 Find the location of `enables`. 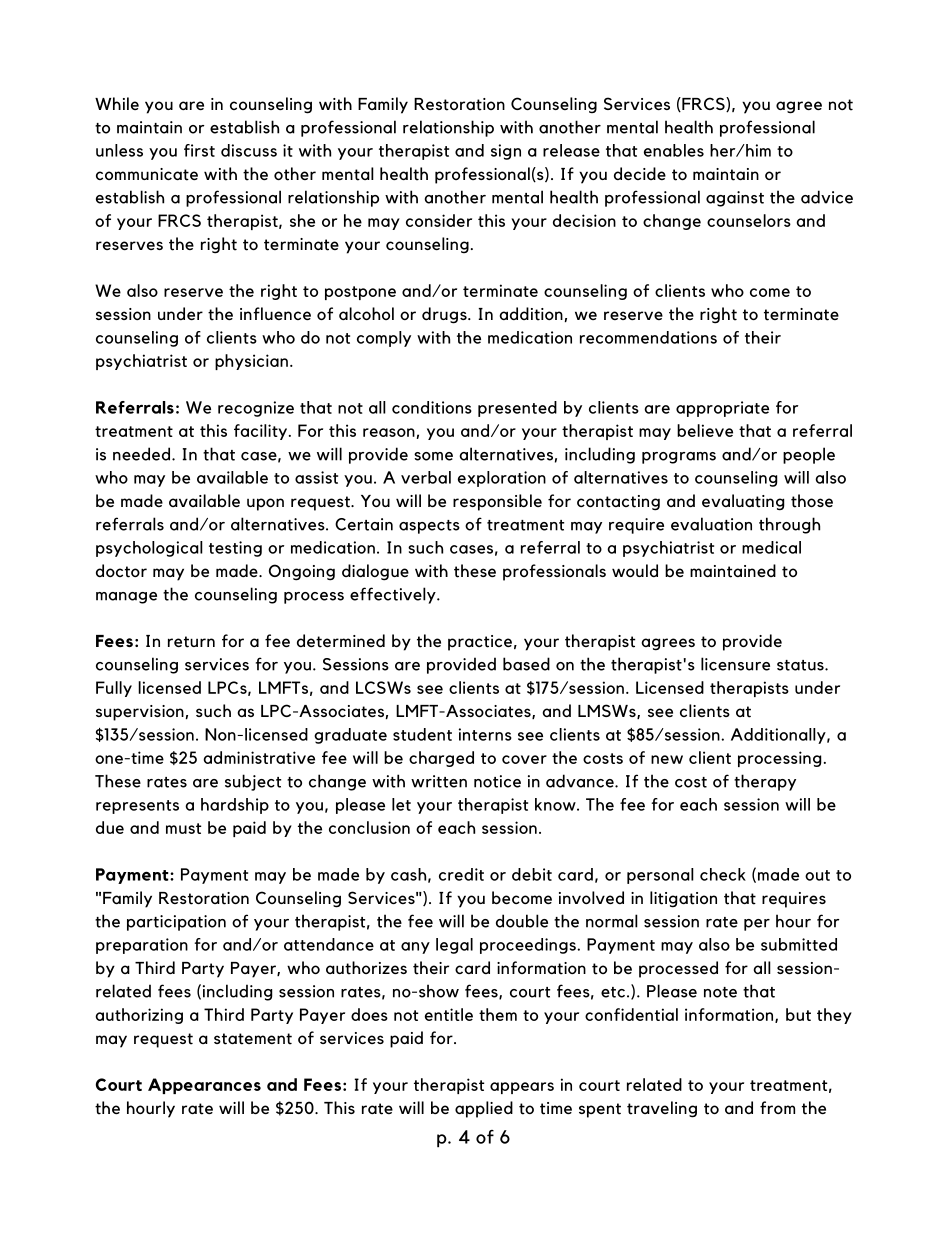

enables is located at coordinates (674, 150).
